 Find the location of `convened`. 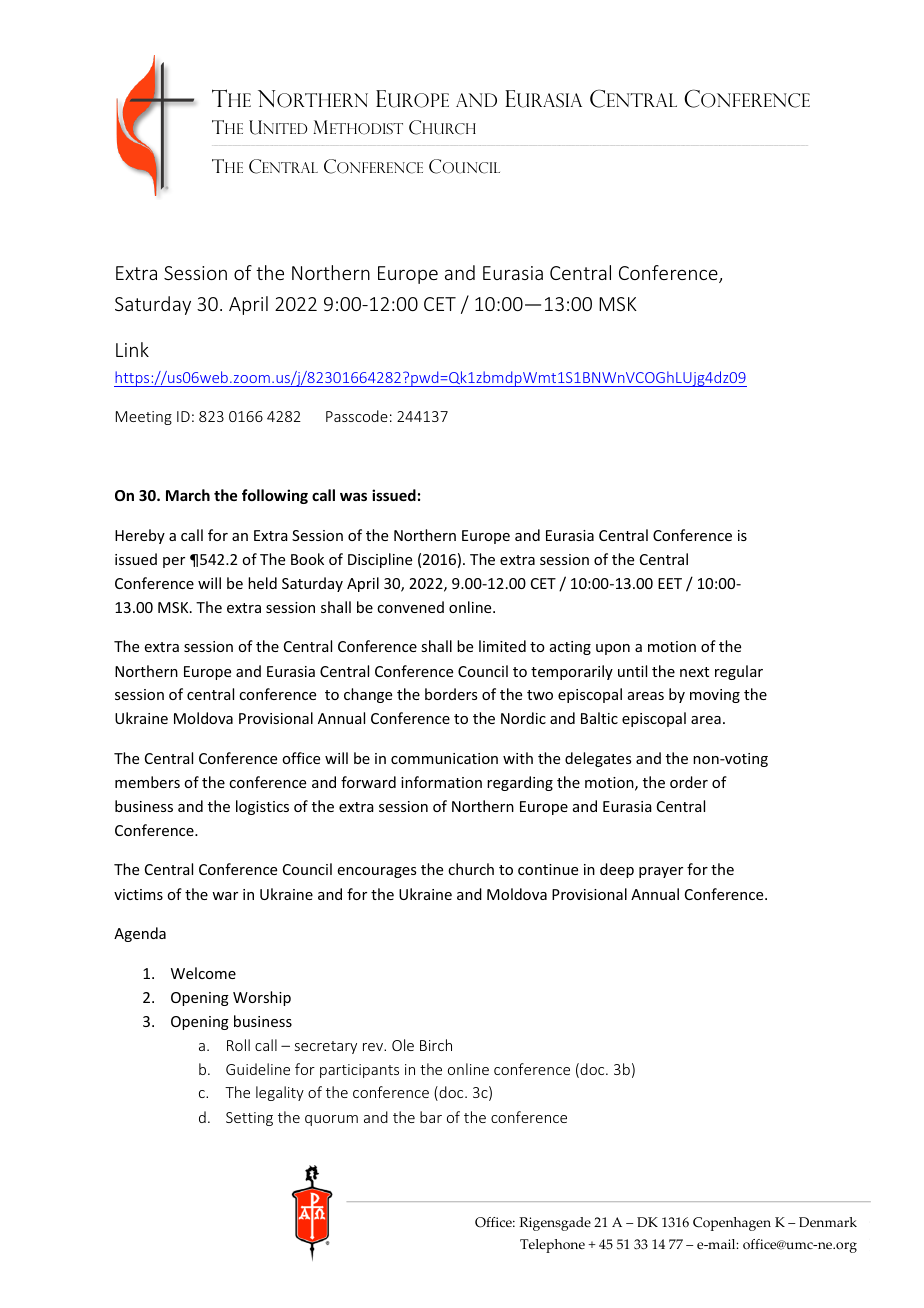

convened is located at coordinates (410, 607).
